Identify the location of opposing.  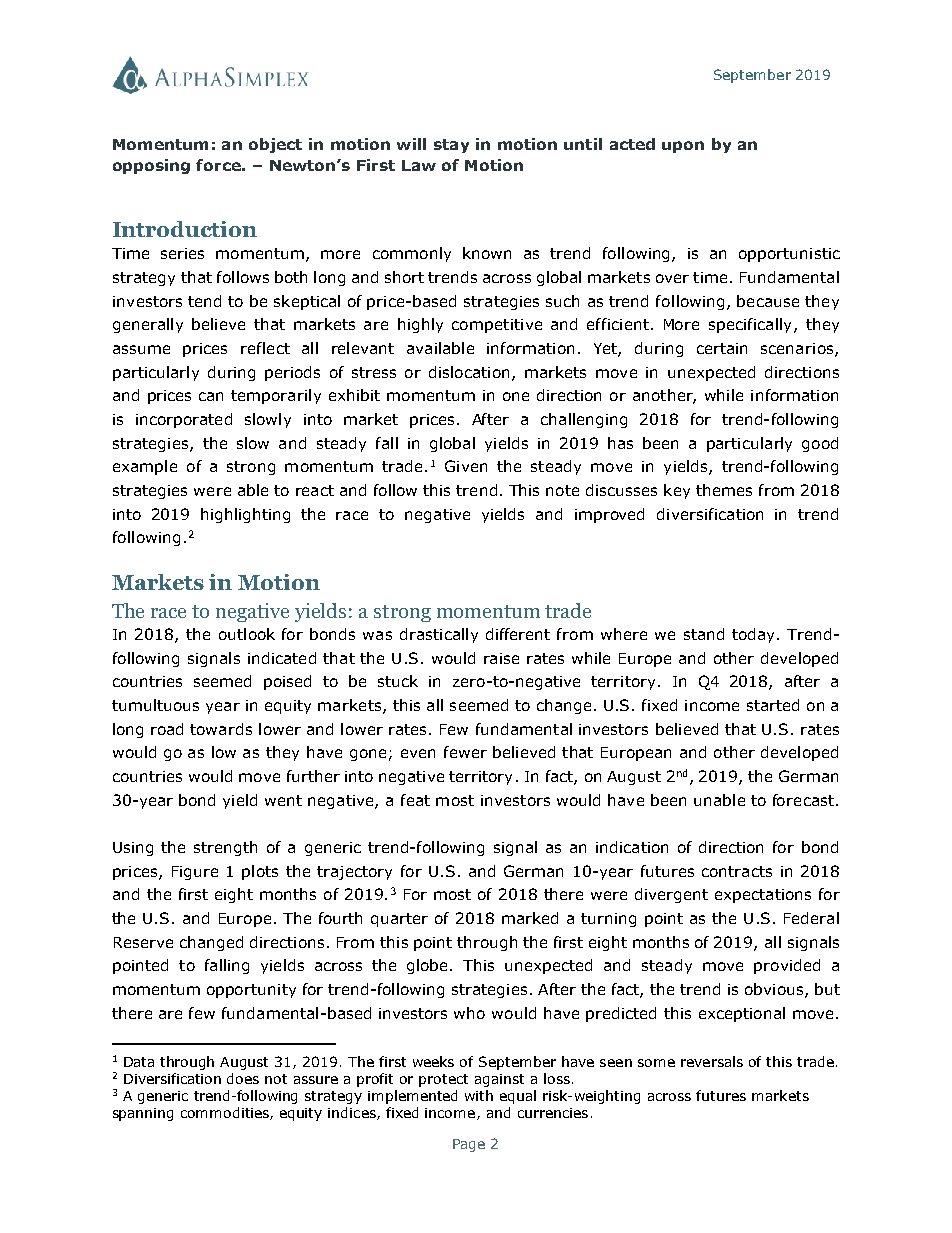
(151, 166).
